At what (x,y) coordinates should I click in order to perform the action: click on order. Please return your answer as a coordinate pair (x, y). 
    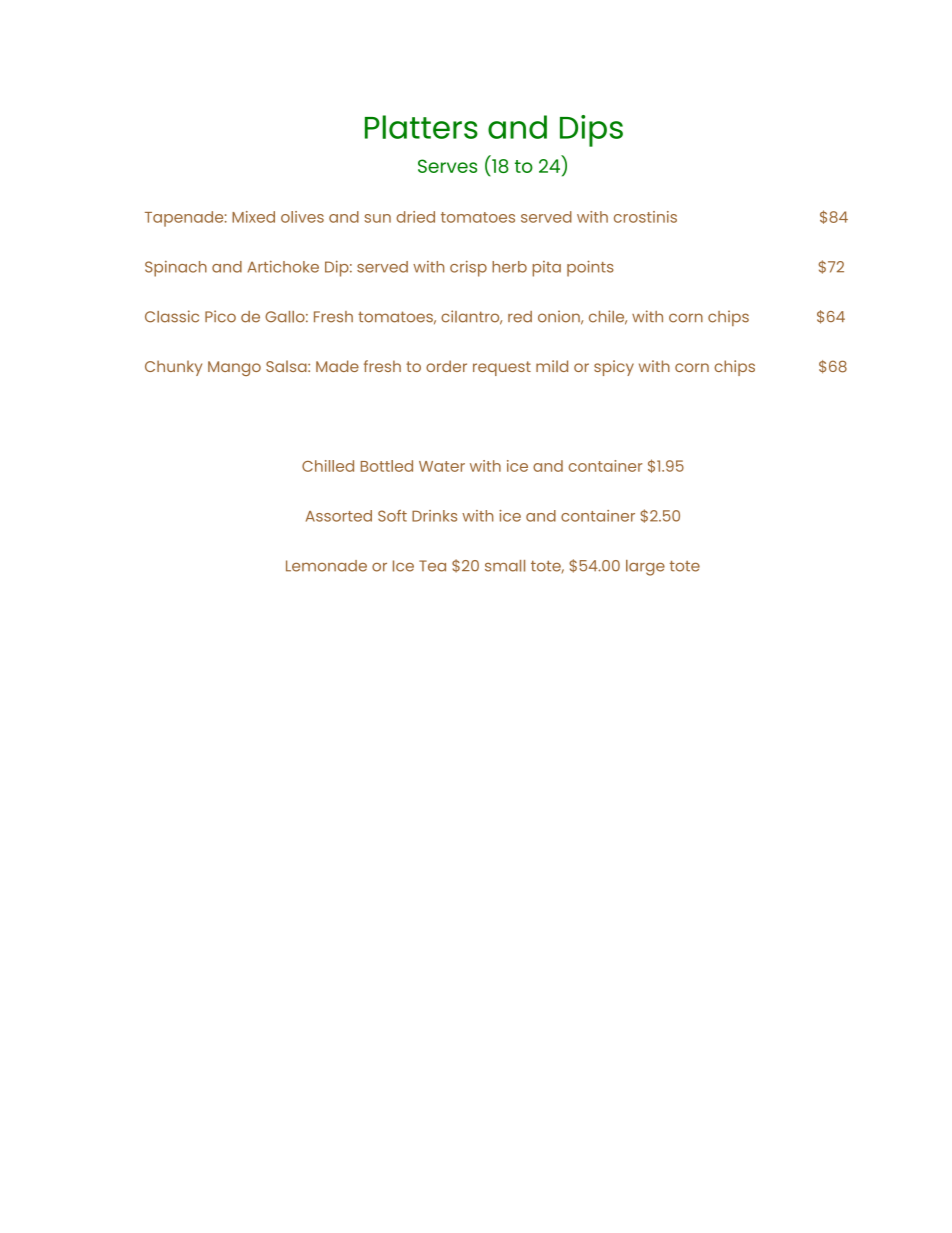
    Looking at the image, I should click on (446, 366).
